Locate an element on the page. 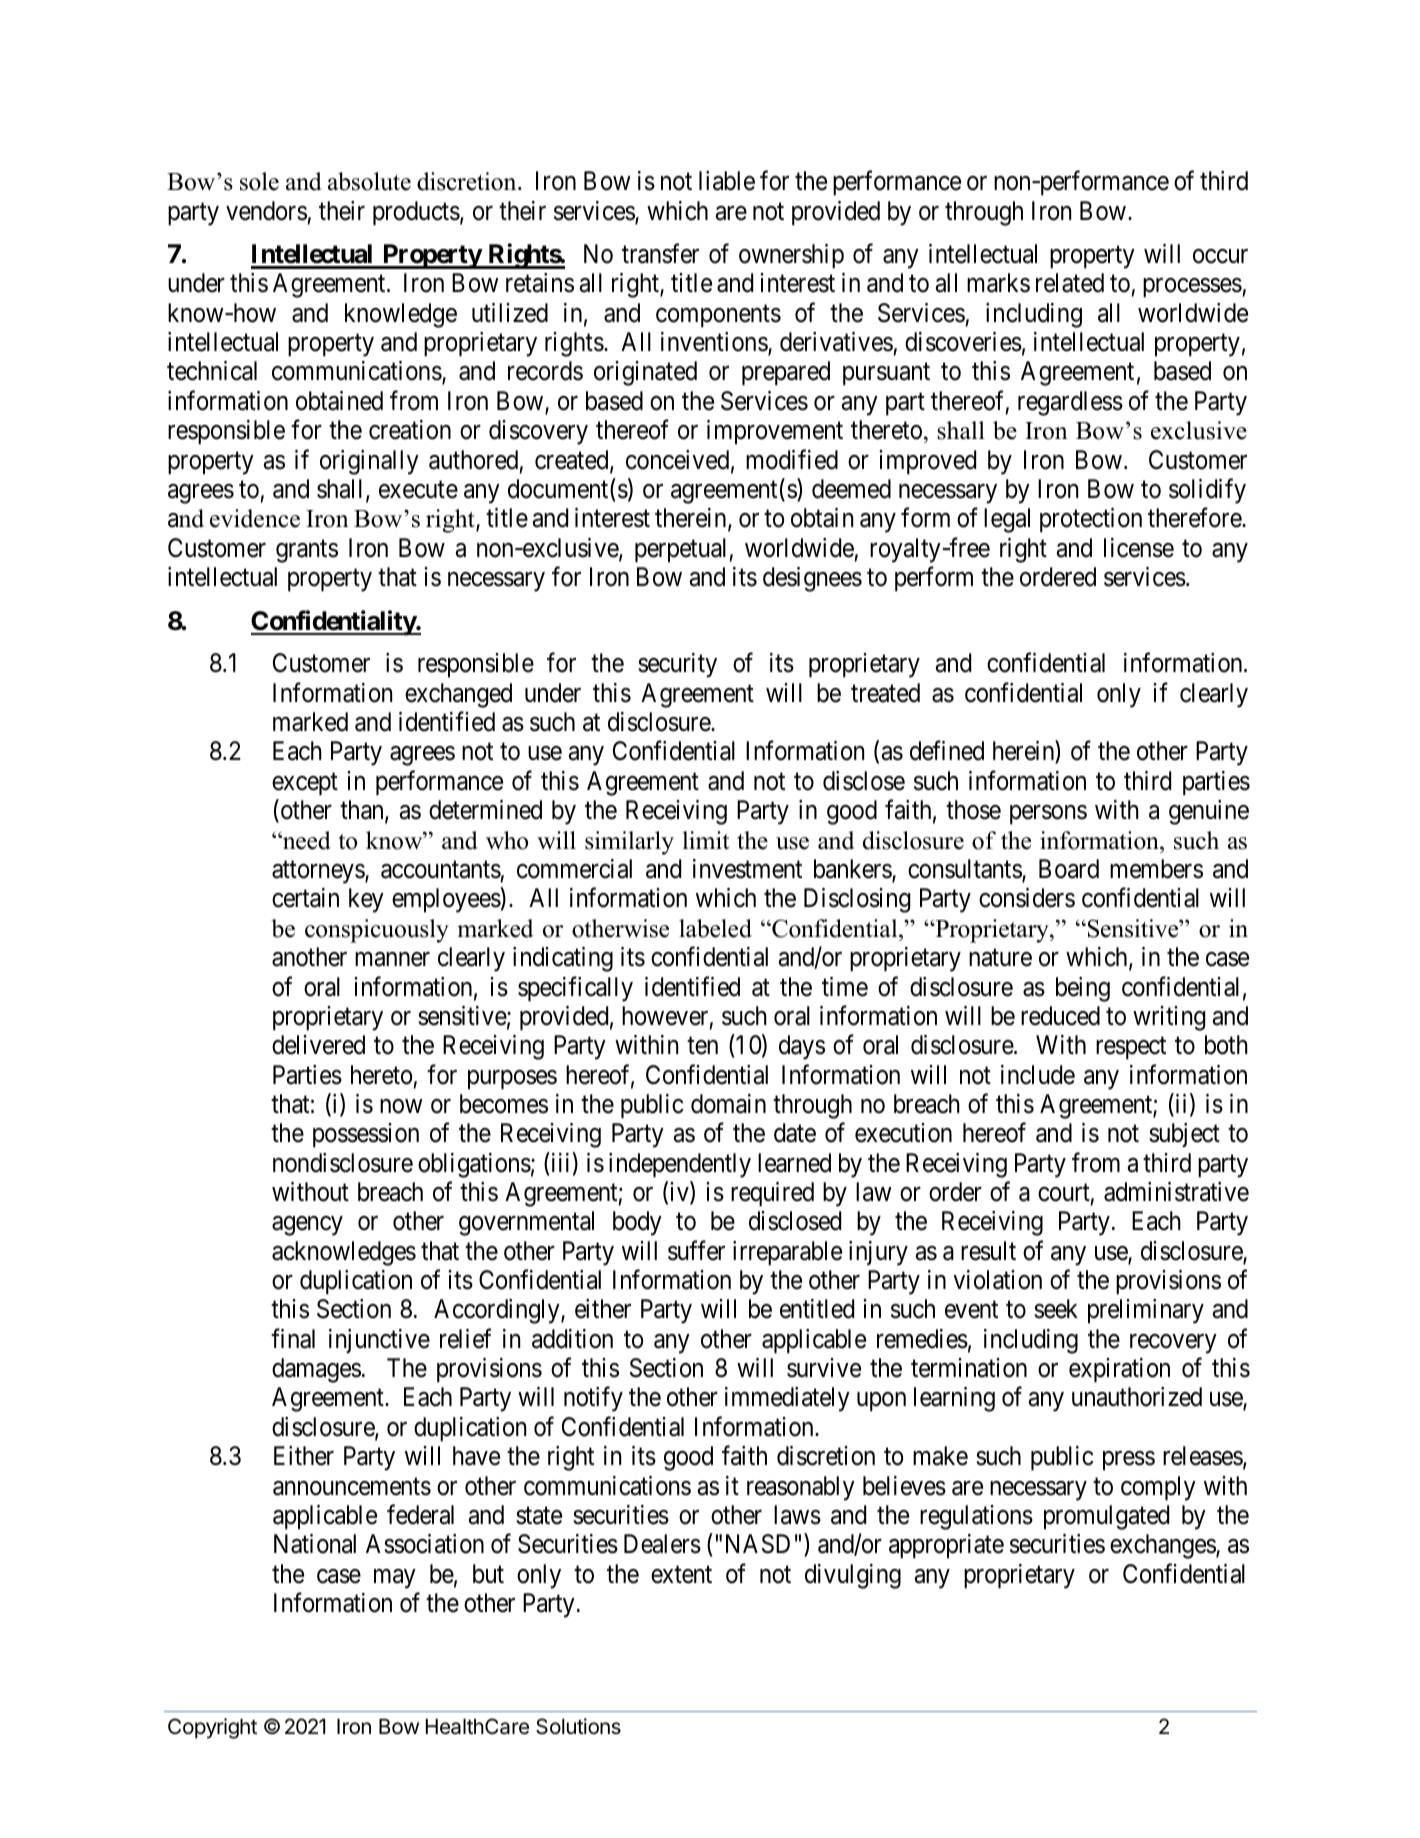 Image resolution: width=1420 pixels, height=1838 pixels. related is located at coordinates (1070, 283).
